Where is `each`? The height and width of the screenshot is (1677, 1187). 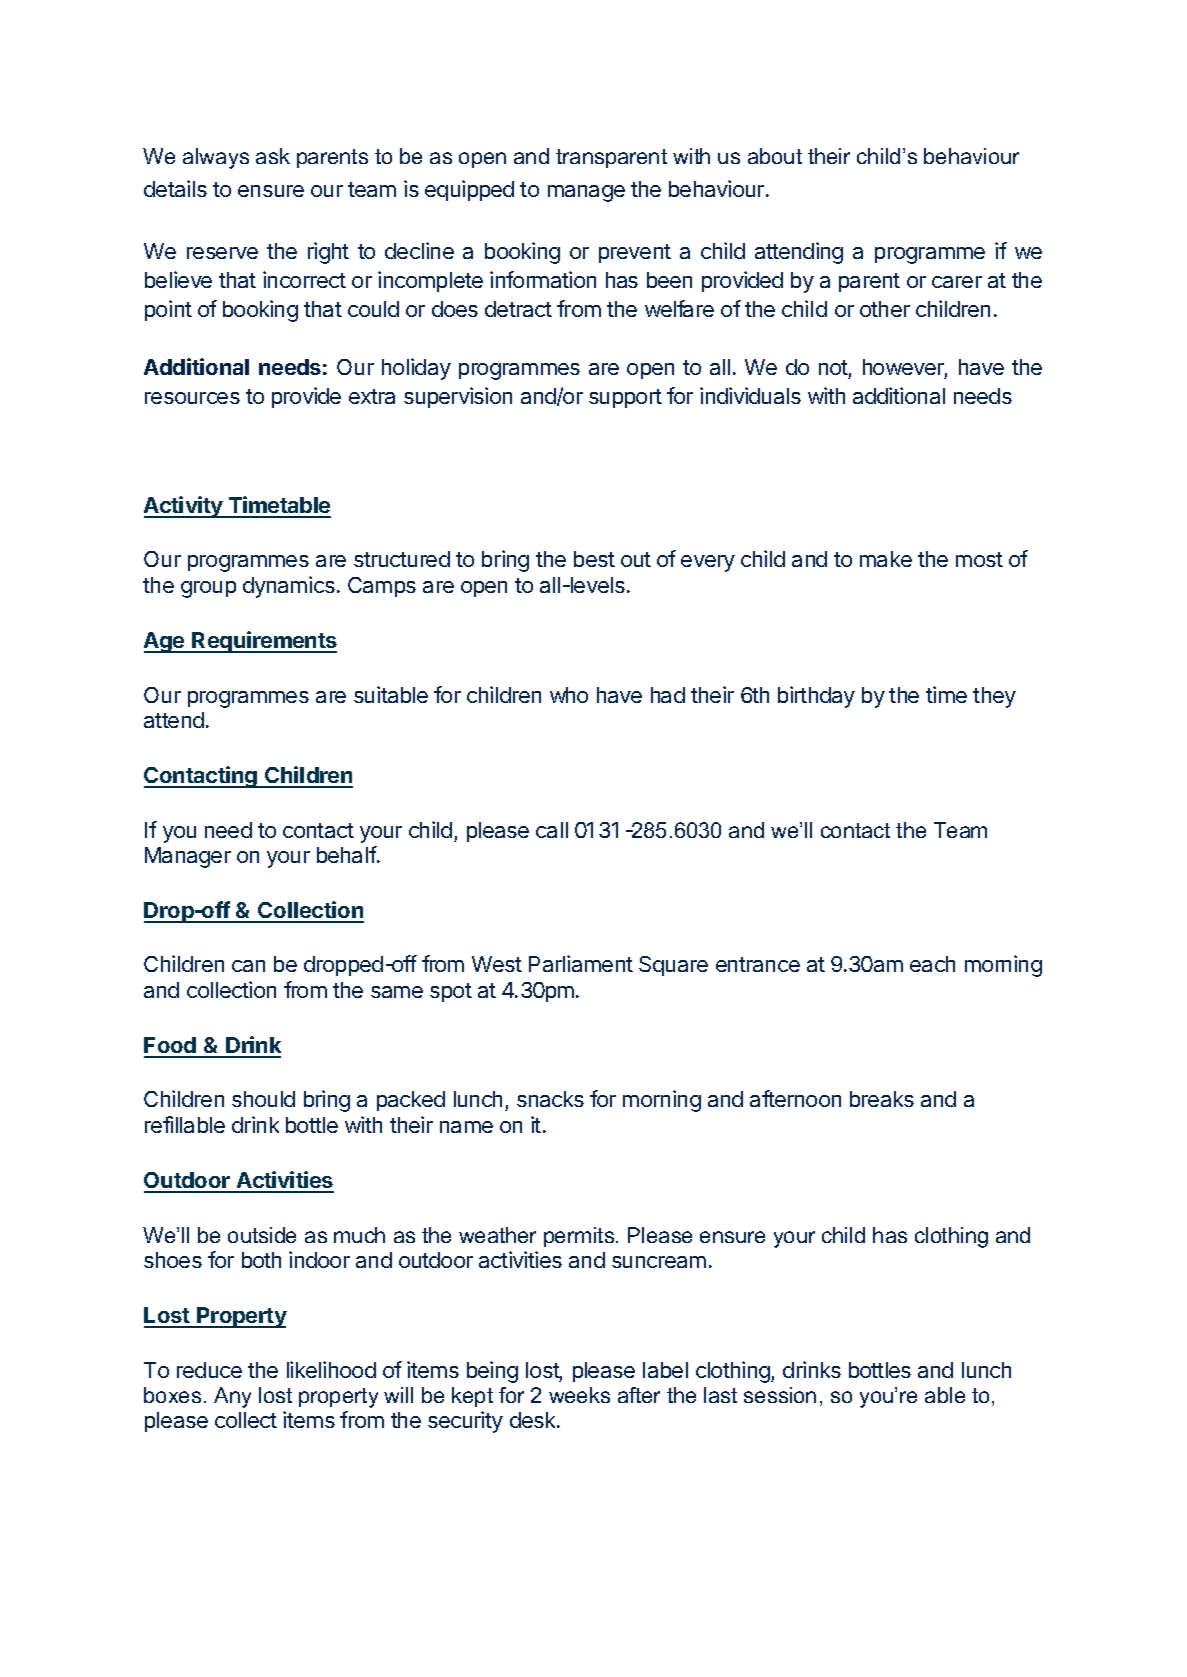 each is located at coordinates (932, 964).
